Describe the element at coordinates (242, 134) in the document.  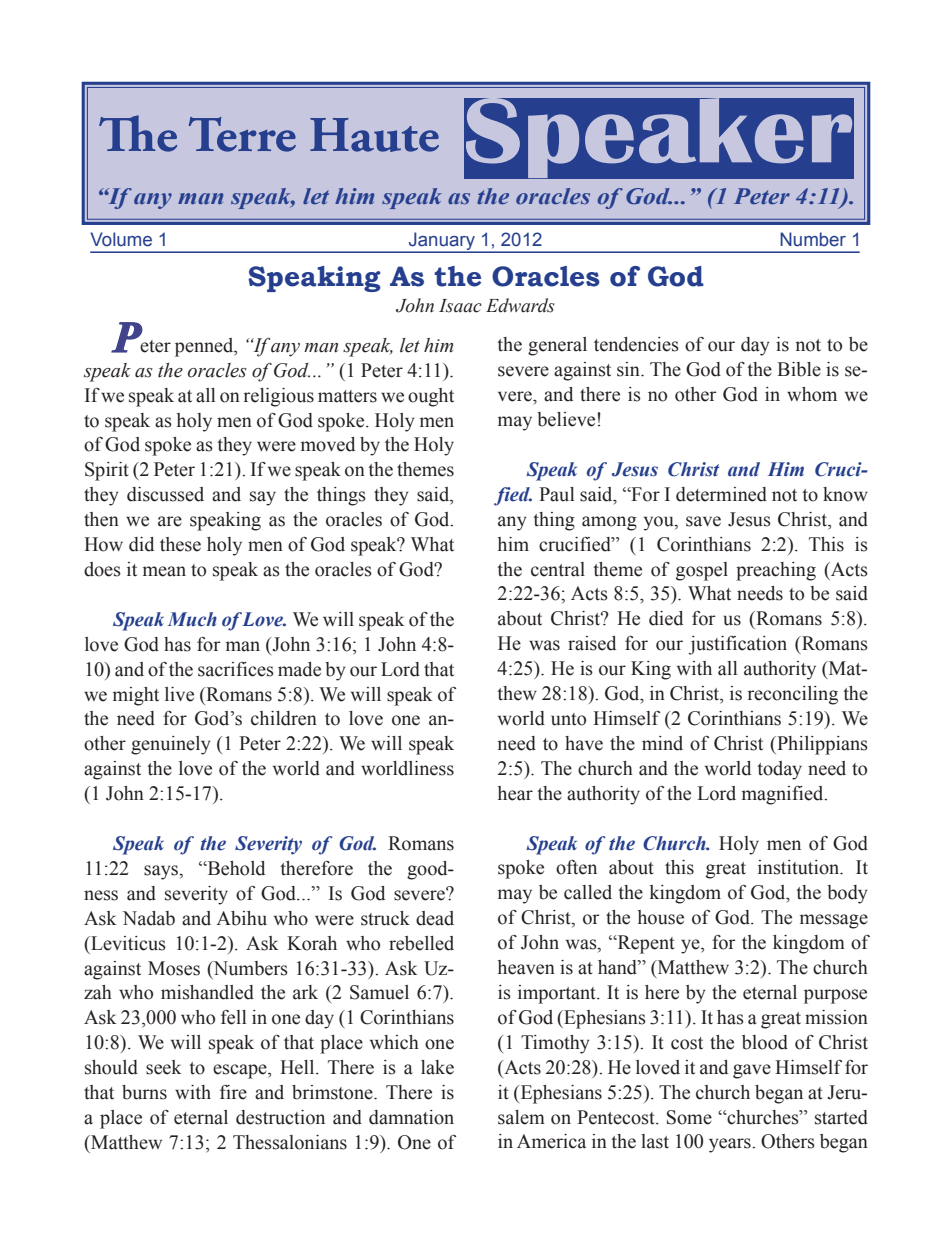
I see `Terre` at that location.
